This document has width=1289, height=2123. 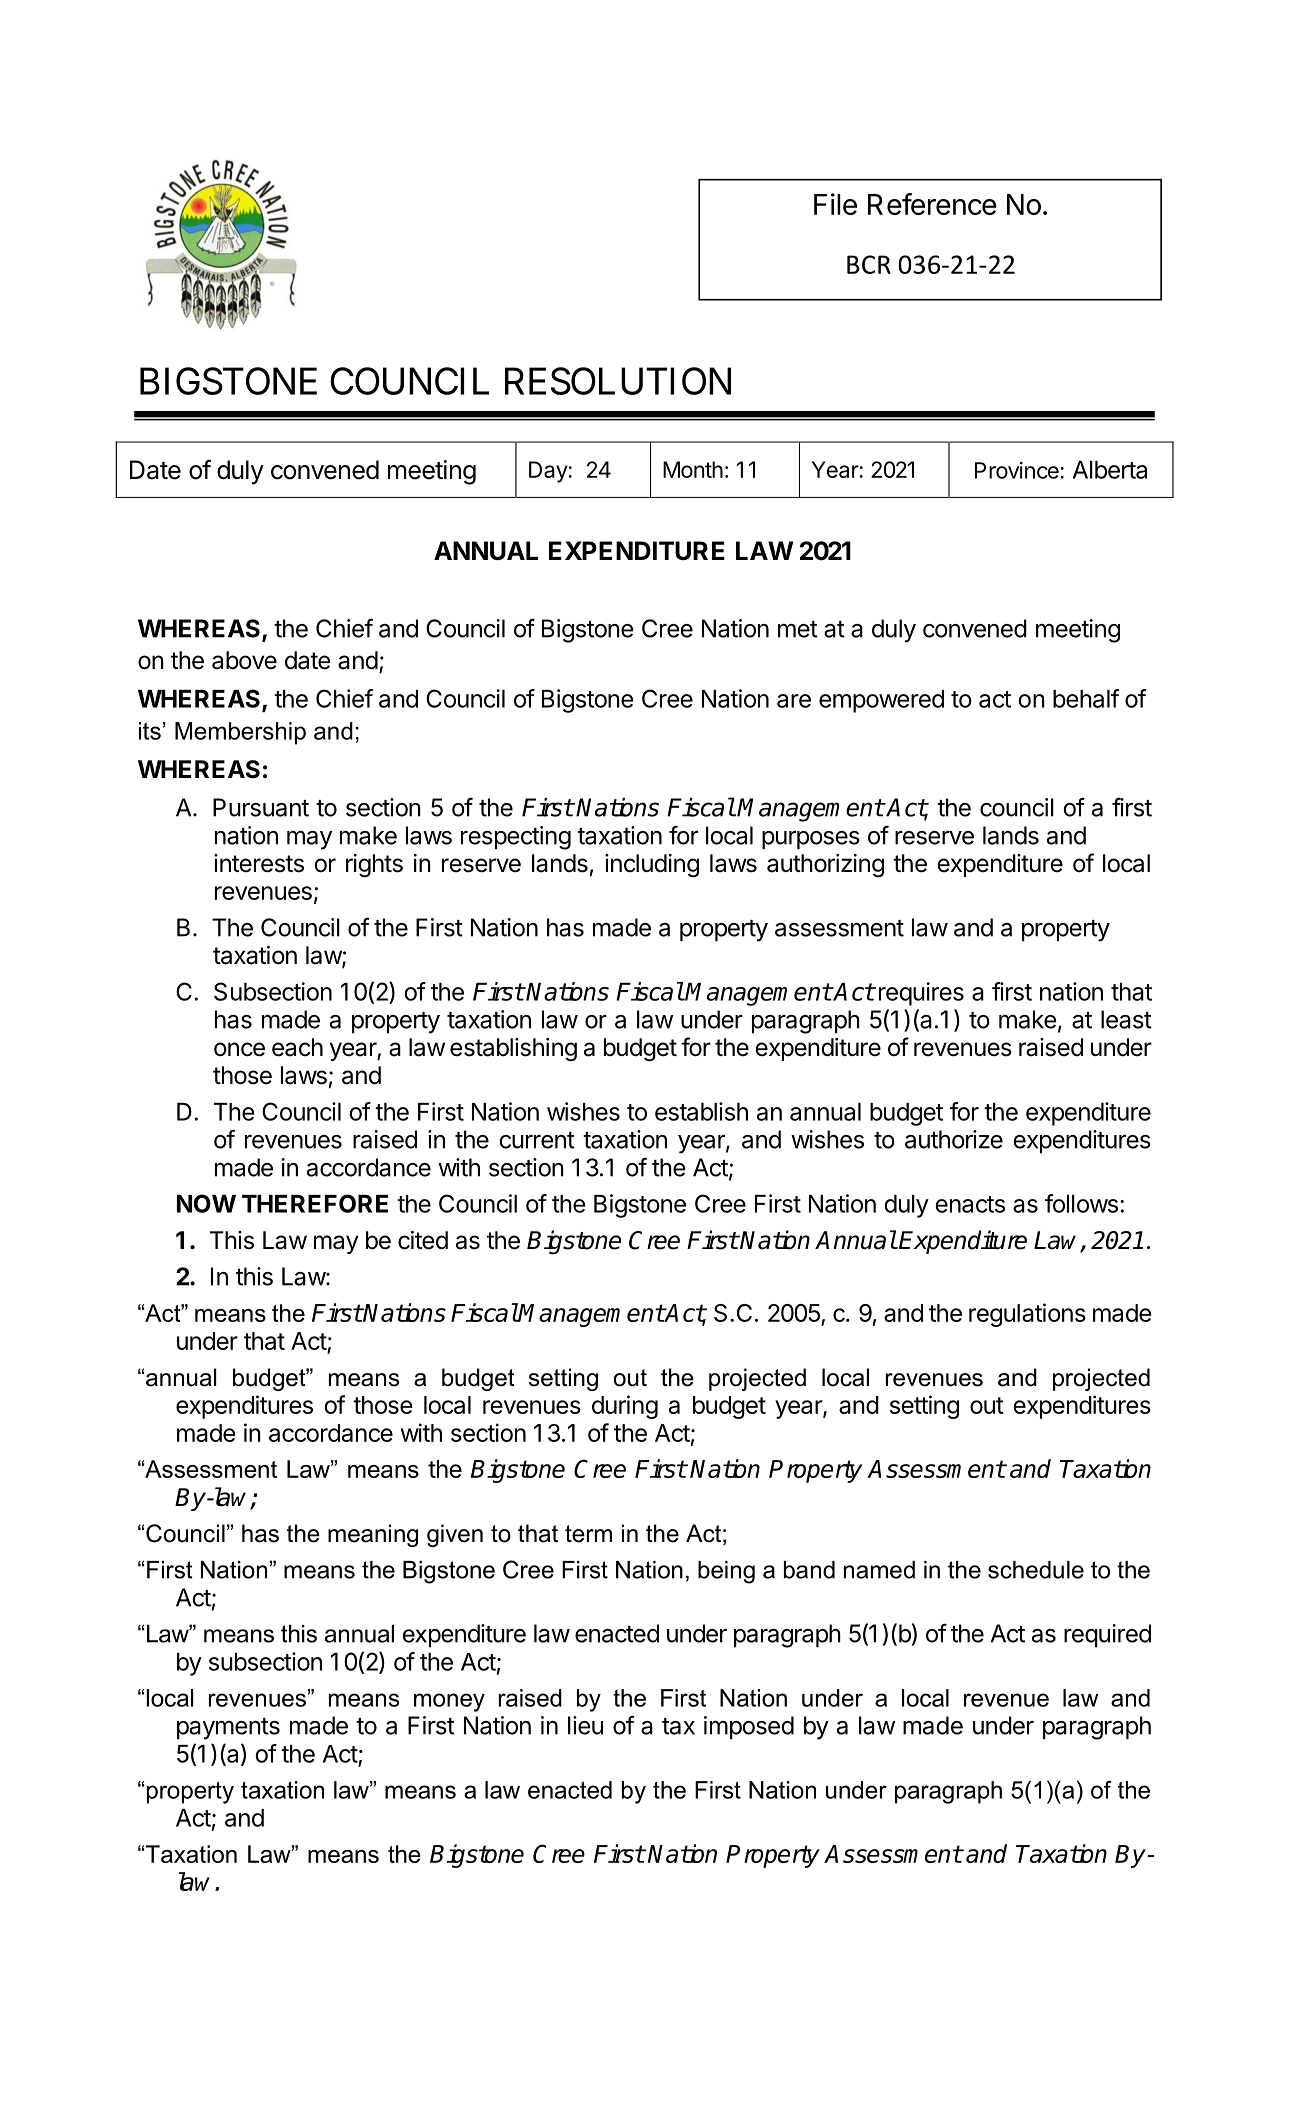 What do you see at coordinates (869, 264) in the document?
I see `BCR` at bounding box center [869, 264].
